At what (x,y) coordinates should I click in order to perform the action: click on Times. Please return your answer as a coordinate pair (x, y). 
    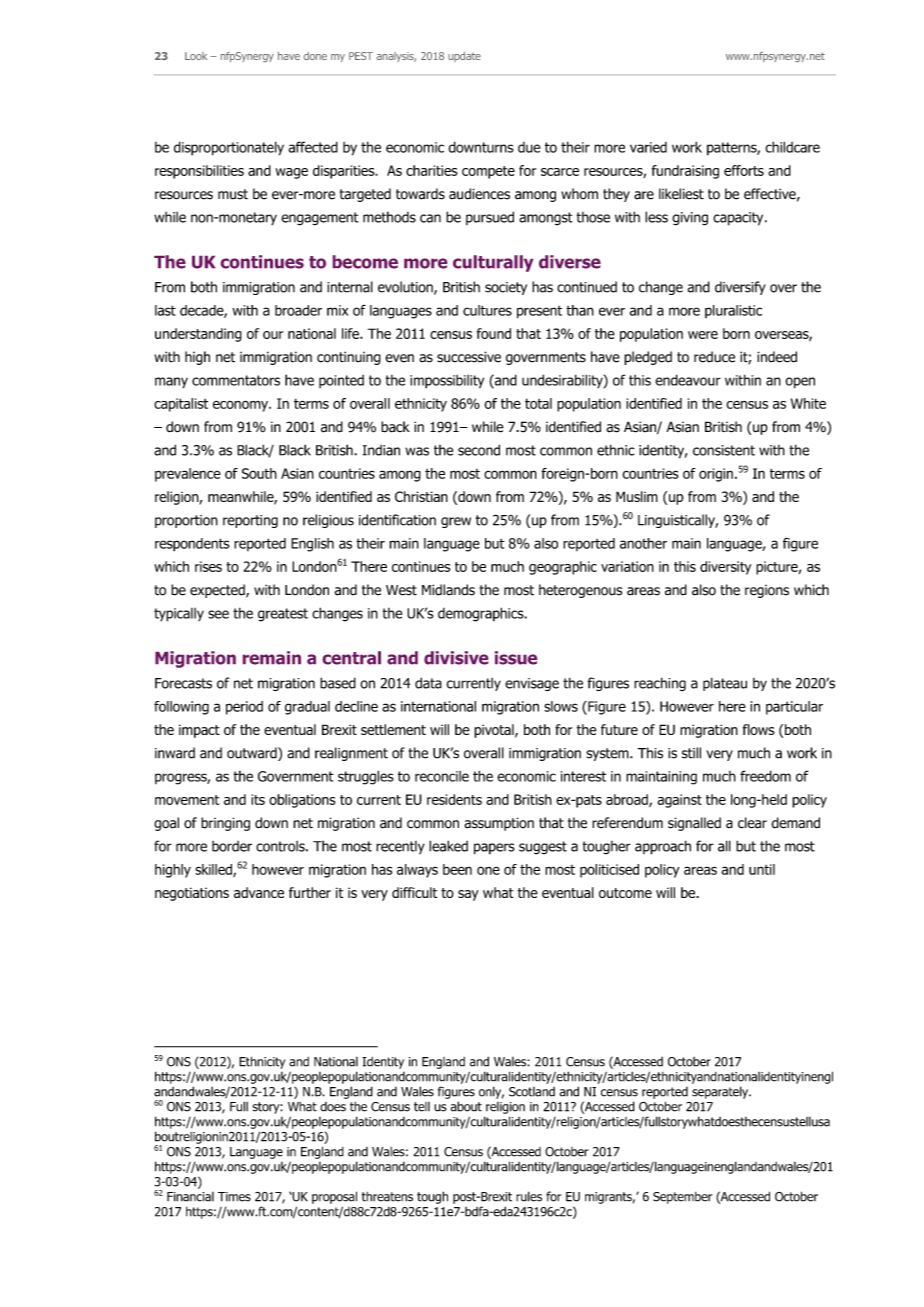
    Looking at the image, I should click on (234, 1197).
